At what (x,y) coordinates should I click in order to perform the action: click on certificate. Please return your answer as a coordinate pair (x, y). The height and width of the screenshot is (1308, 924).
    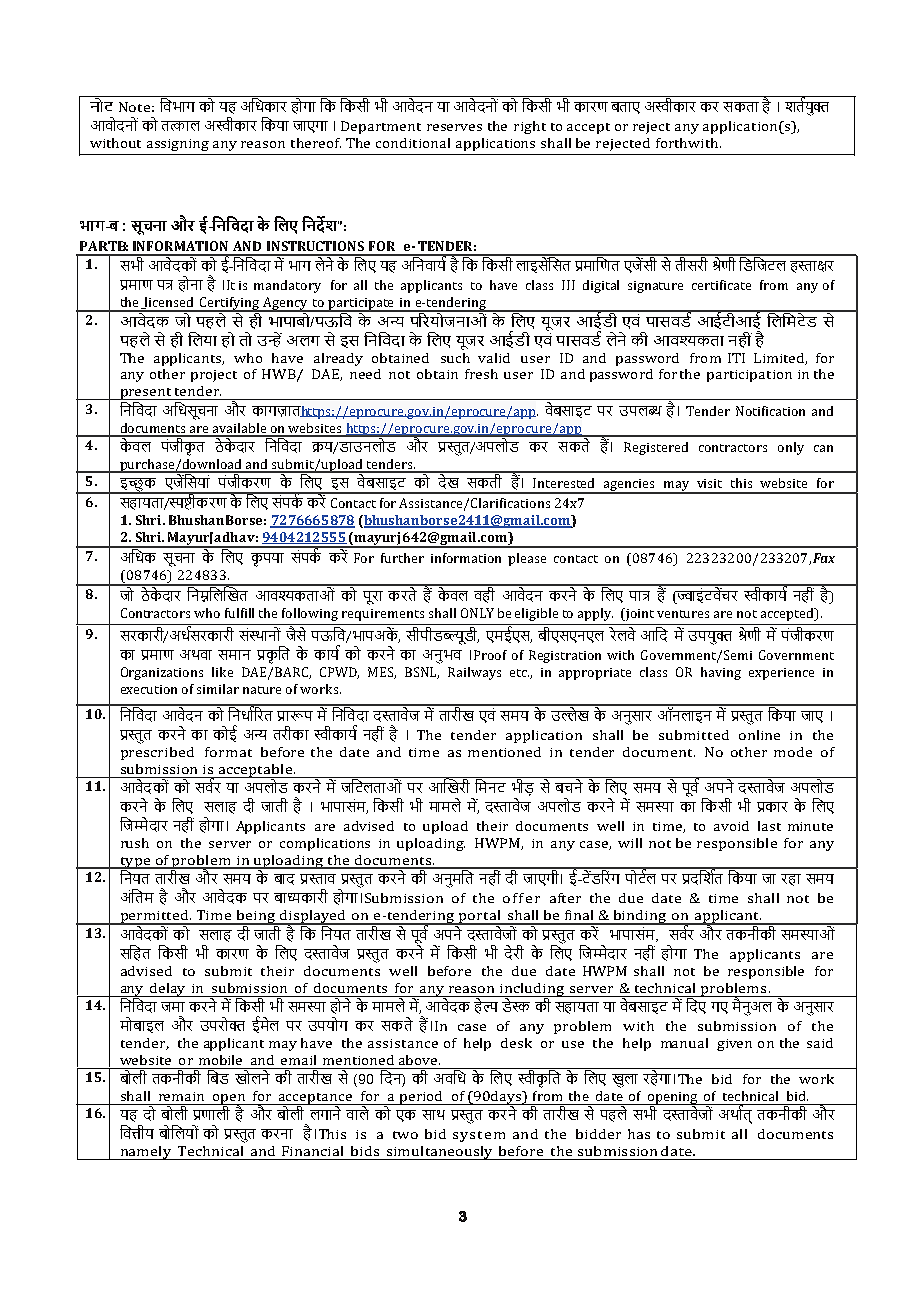
    Looking at the image, I should click on (721, 285).
